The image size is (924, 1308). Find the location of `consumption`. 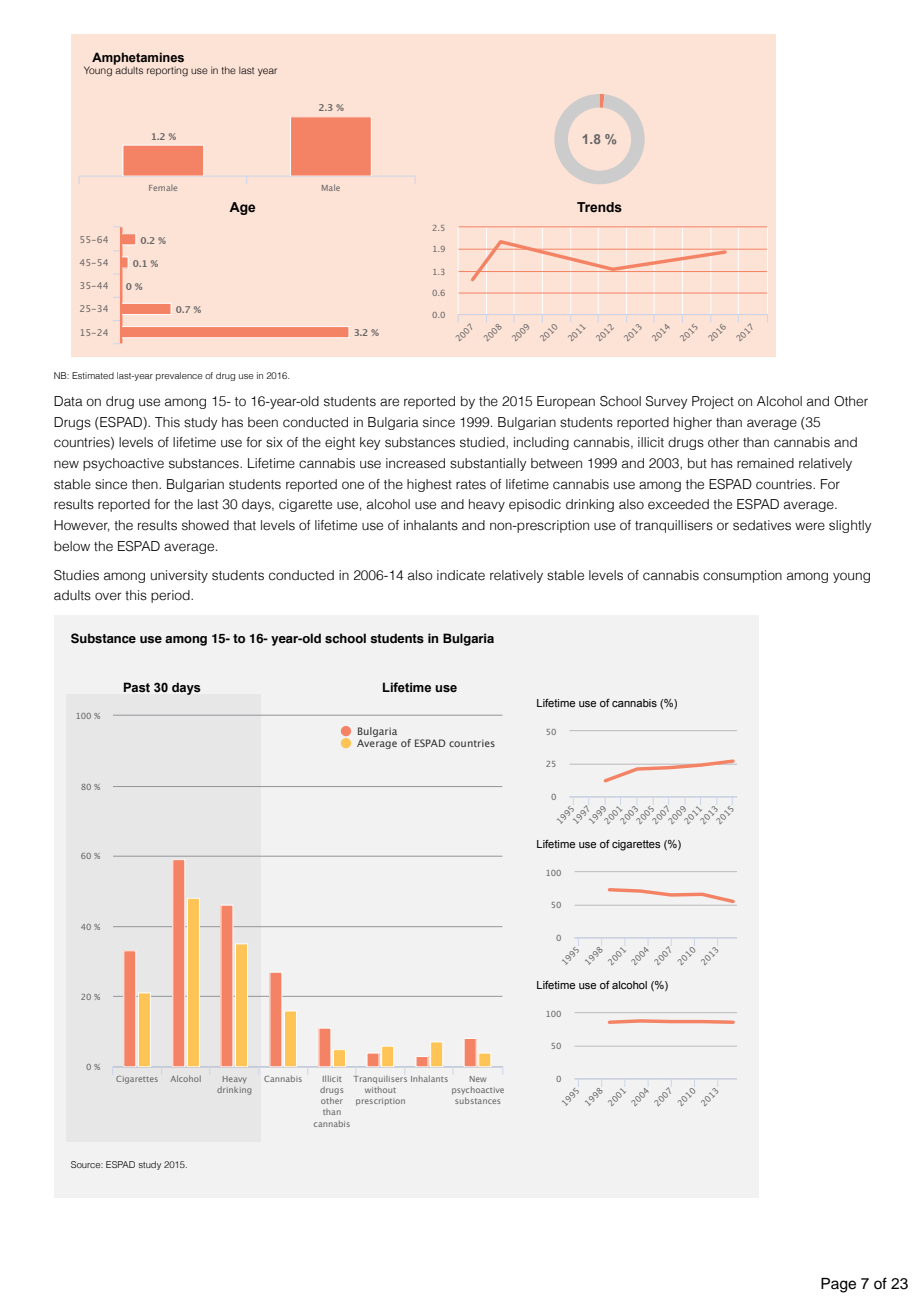

consumption is located at coordinates (742, 576).
